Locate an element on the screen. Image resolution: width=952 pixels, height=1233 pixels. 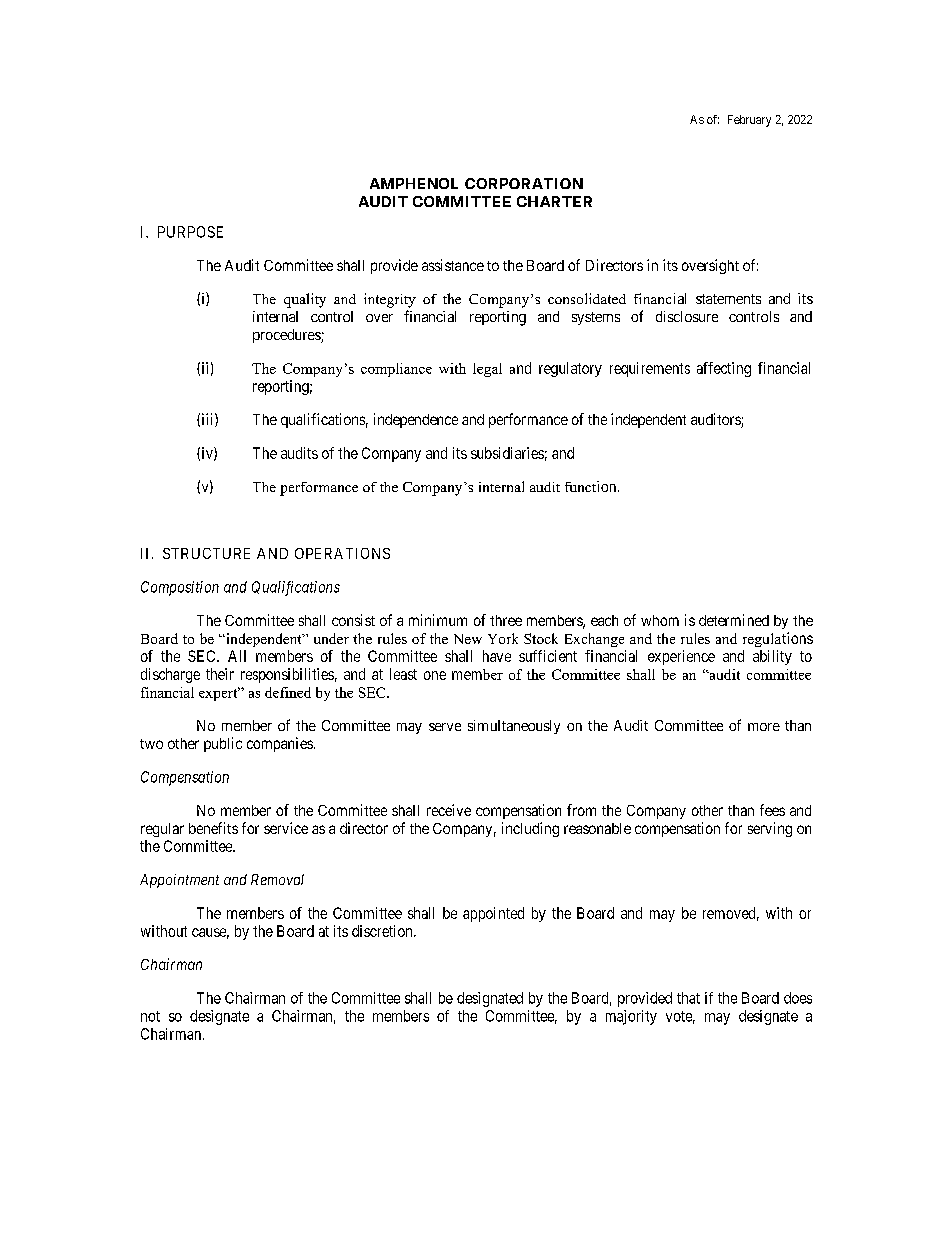
PURPOSE is located at coordinates (190, 232).
